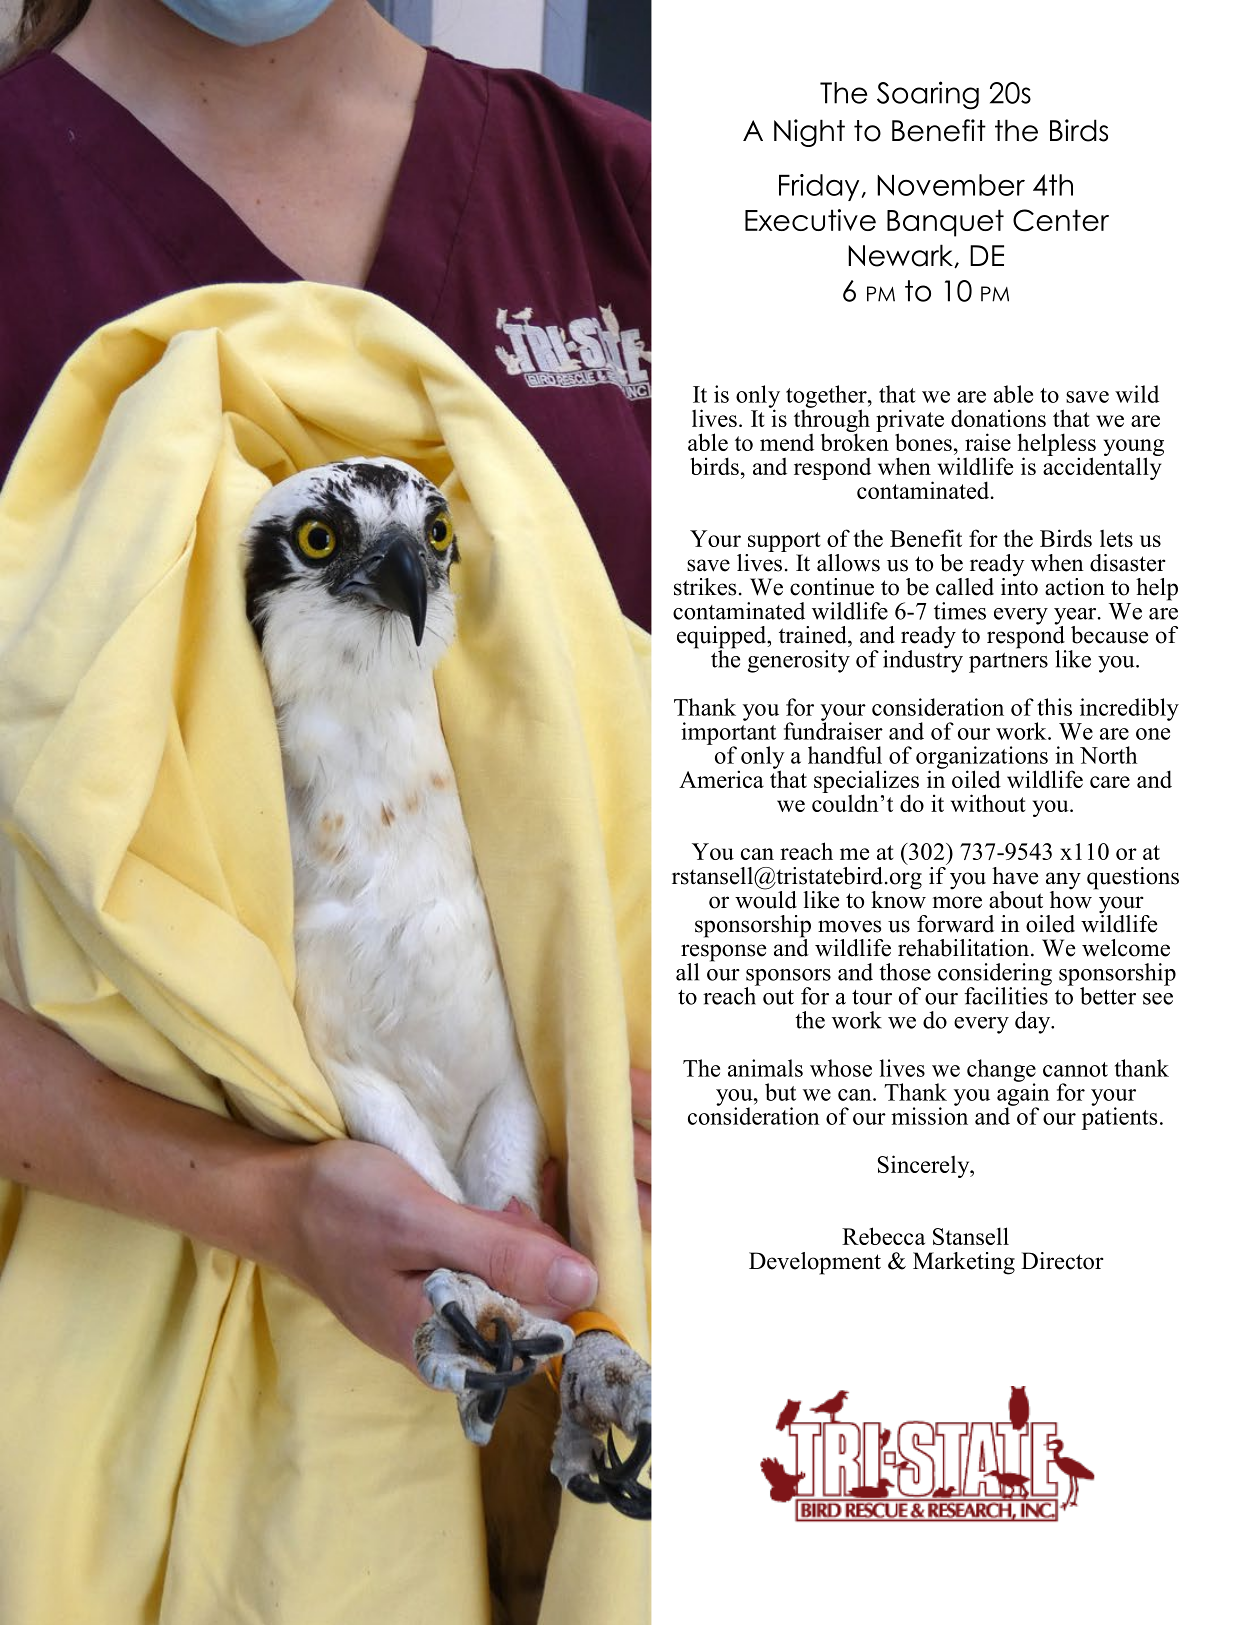 This image has height=1625, width=1256. What do you see at coordinates (721, 779) in the image?
I see `America` at bounding box center [721, 779].
